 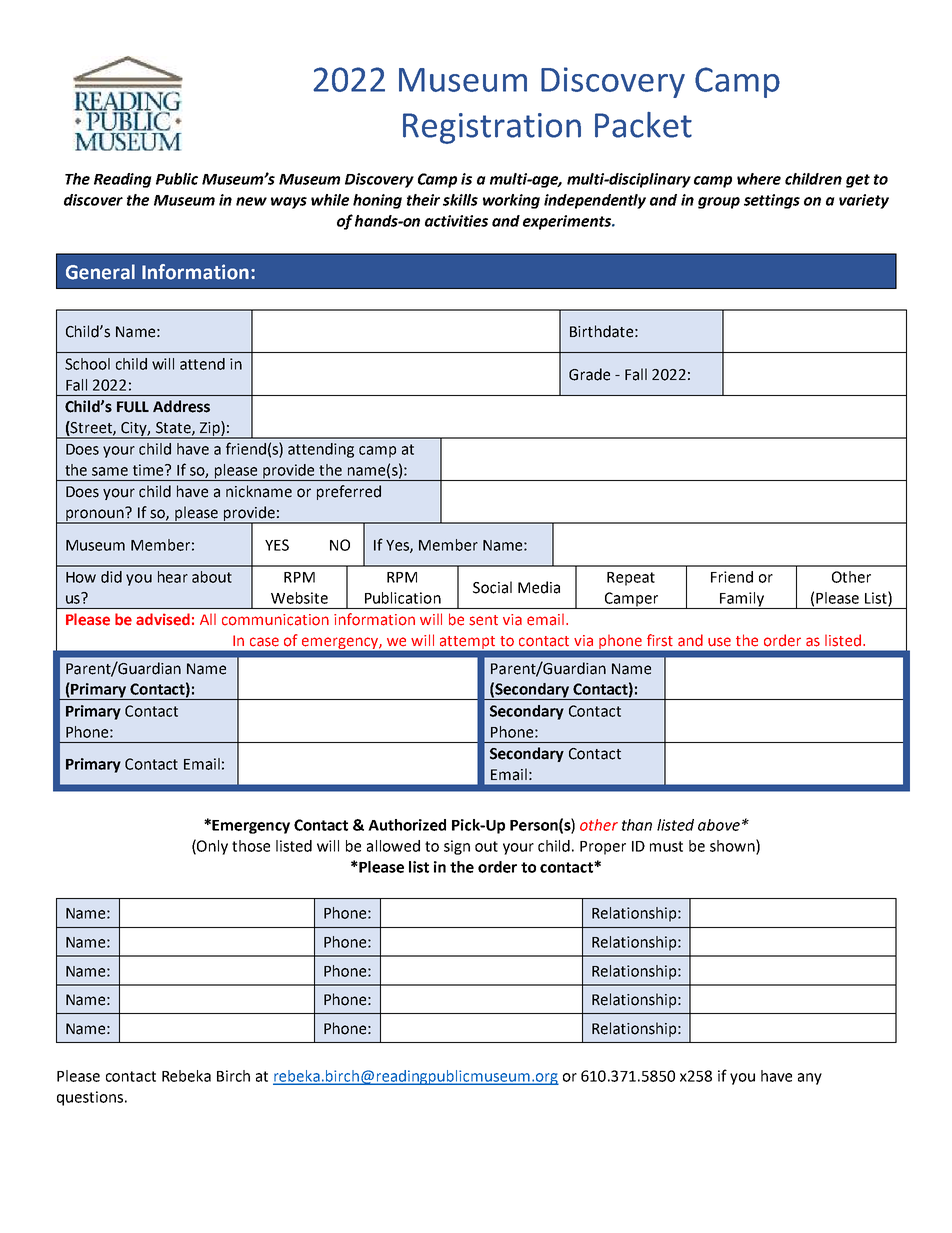 I want to click on new, so click(x=251, y=201).
